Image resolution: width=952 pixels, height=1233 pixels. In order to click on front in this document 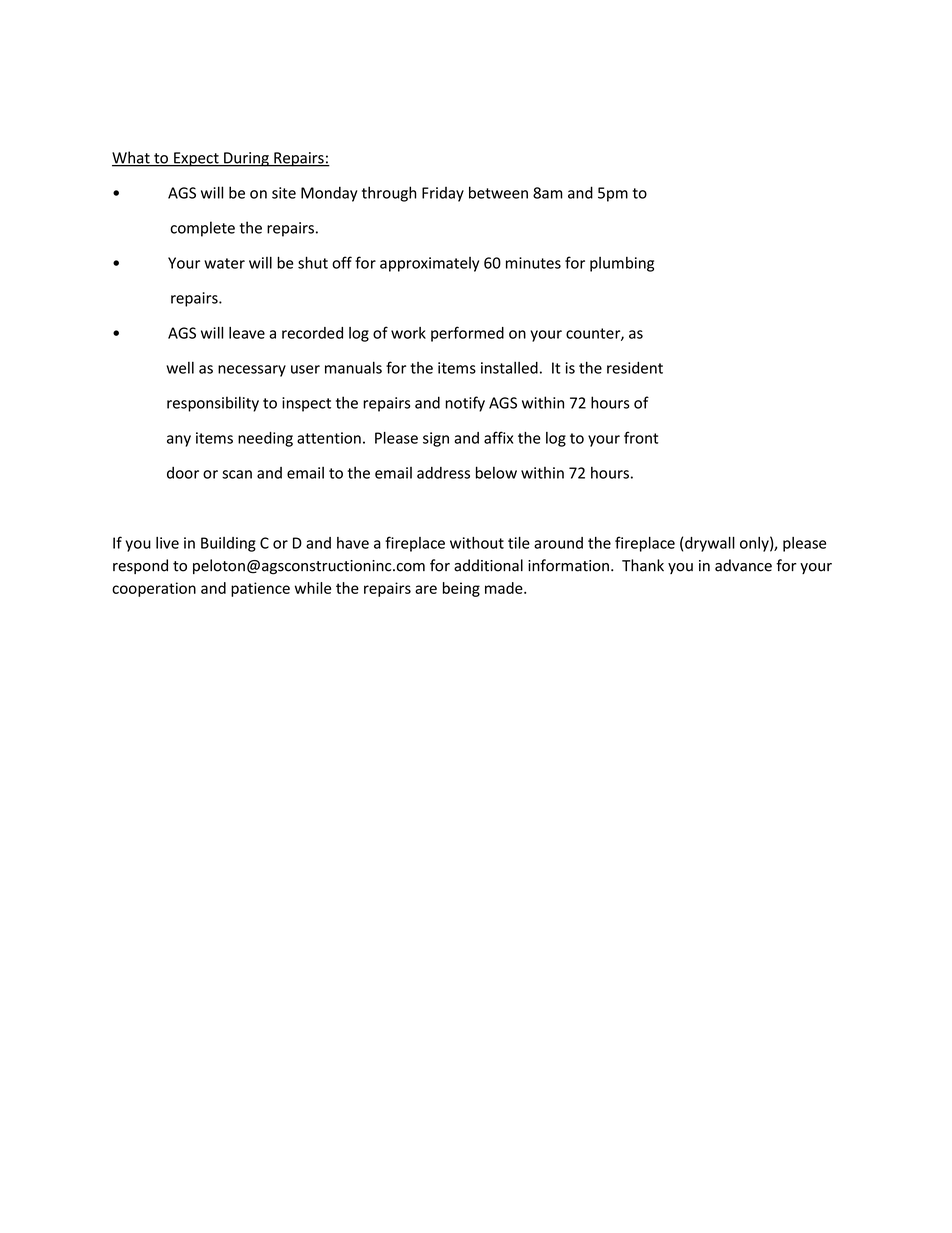, I will do `click(641, 437)`.
